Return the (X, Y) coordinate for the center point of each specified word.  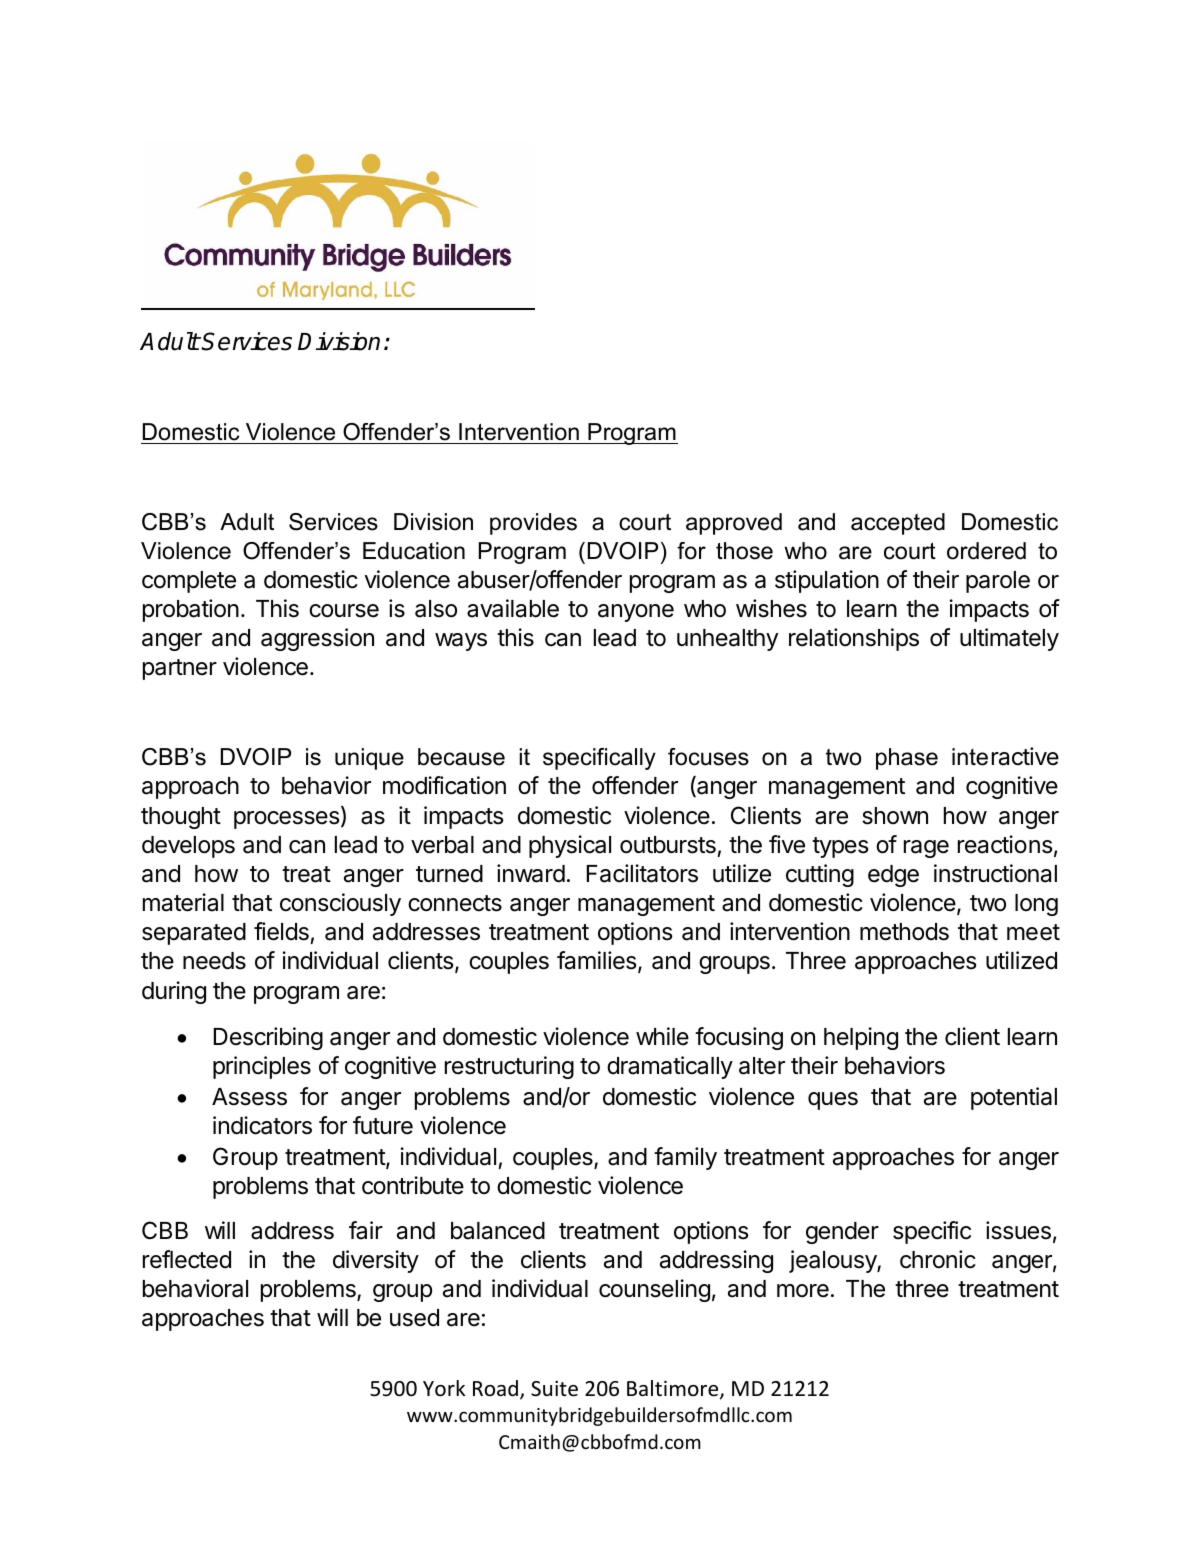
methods (904, 932)
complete (189, 582)
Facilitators (642, 873)
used (414, 1318)
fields (281, 931)
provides (533, 524)
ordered (986, 551)
